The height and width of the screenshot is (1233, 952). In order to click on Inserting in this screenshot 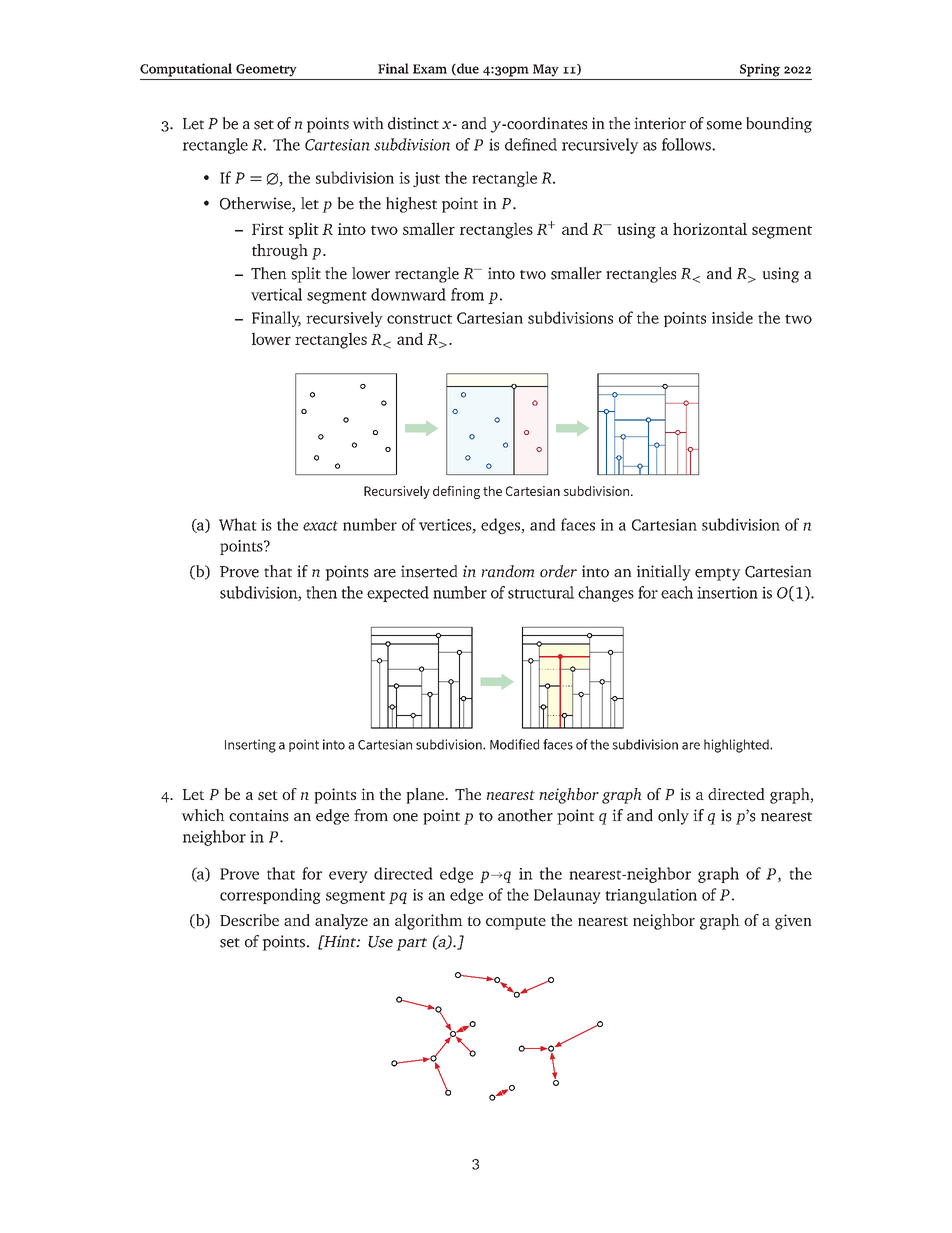, I will do `click(250, 746)`.
